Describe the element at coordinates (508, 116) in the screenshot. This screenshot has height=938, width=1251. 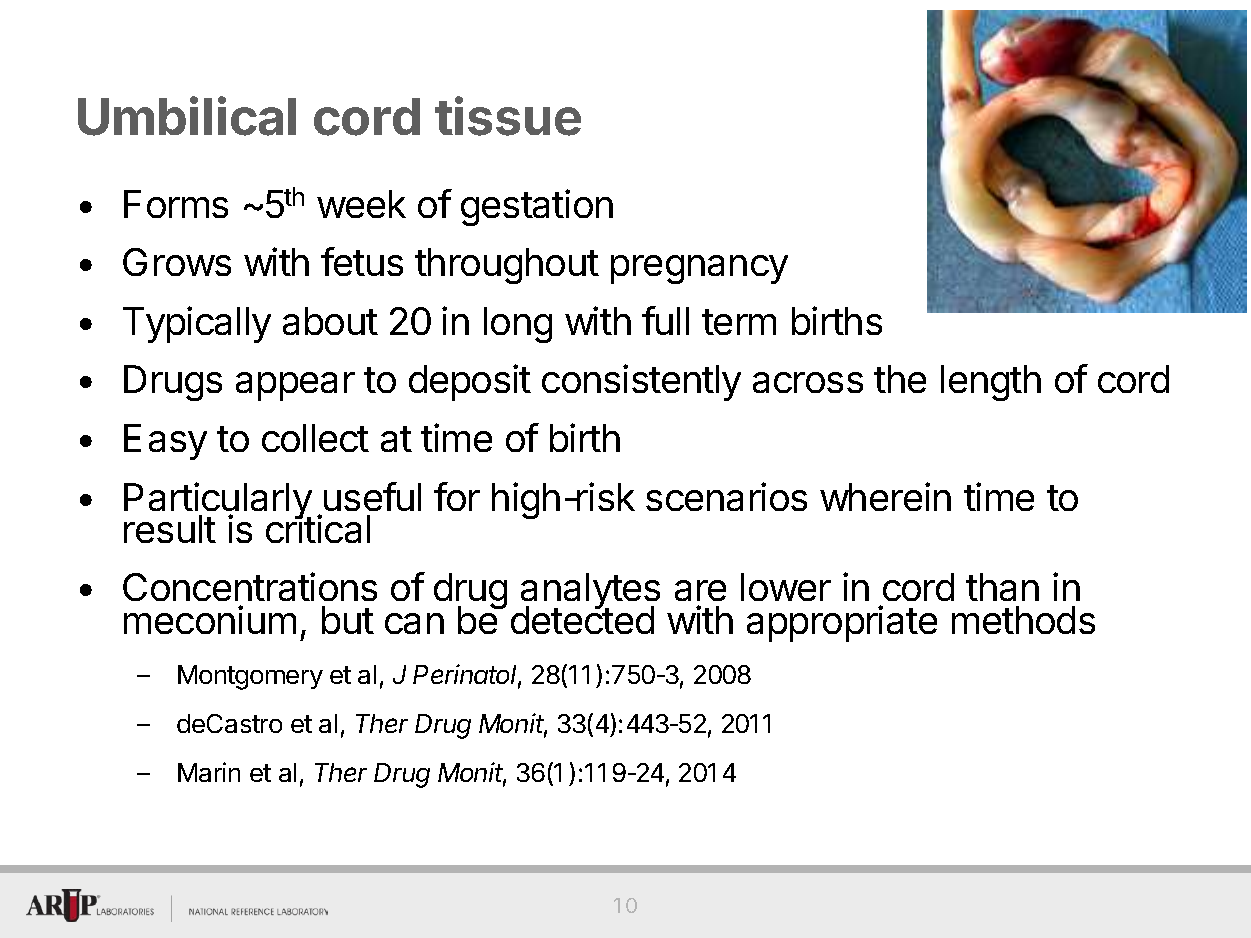
I see `tissue` at that location.
